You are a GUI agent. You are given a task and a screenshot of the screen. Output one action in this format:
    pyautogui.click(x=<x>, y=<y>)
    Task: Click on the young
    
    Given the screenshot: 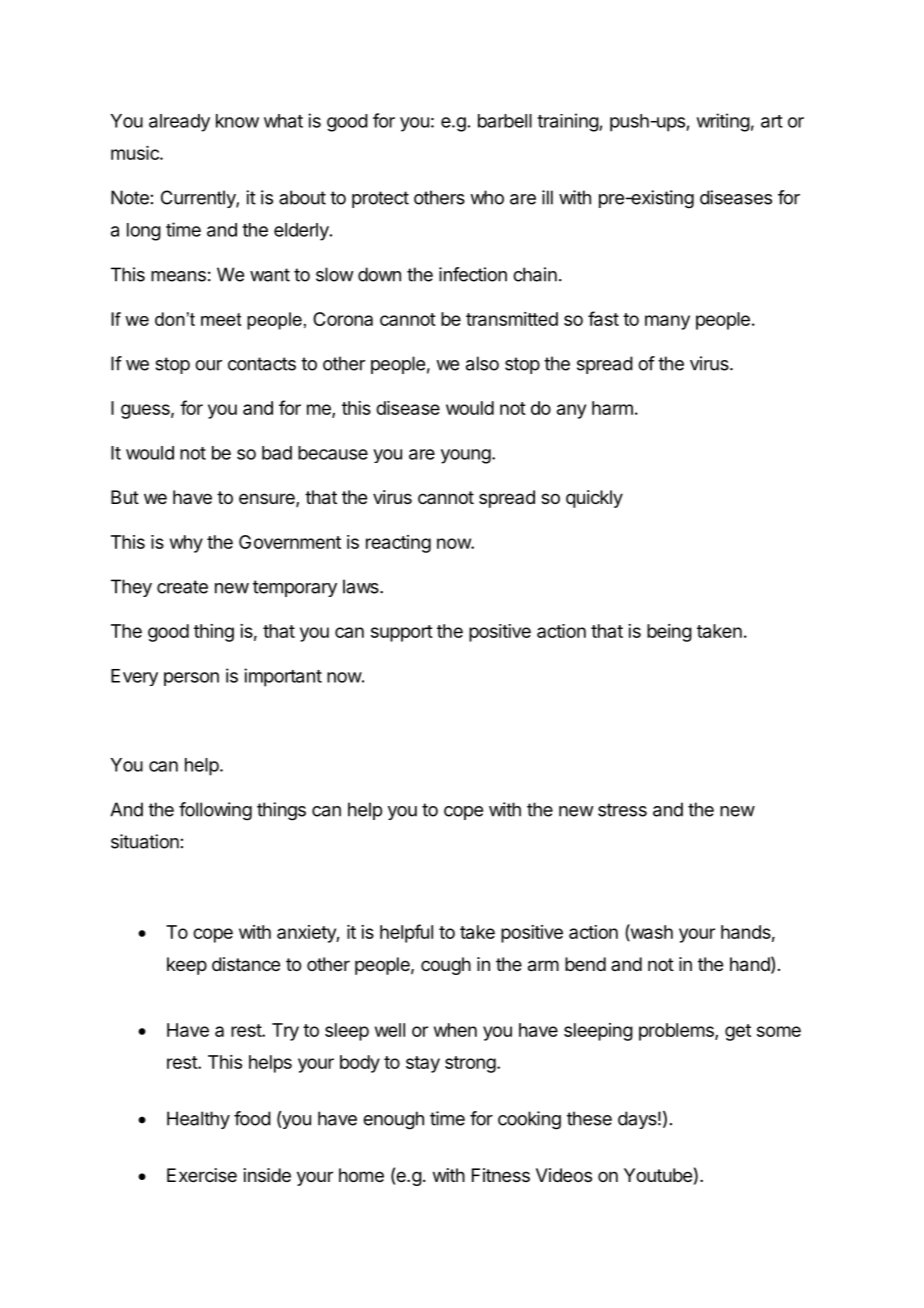 What is the action you would take?
    pyautogui.click(x=466, y=456)
